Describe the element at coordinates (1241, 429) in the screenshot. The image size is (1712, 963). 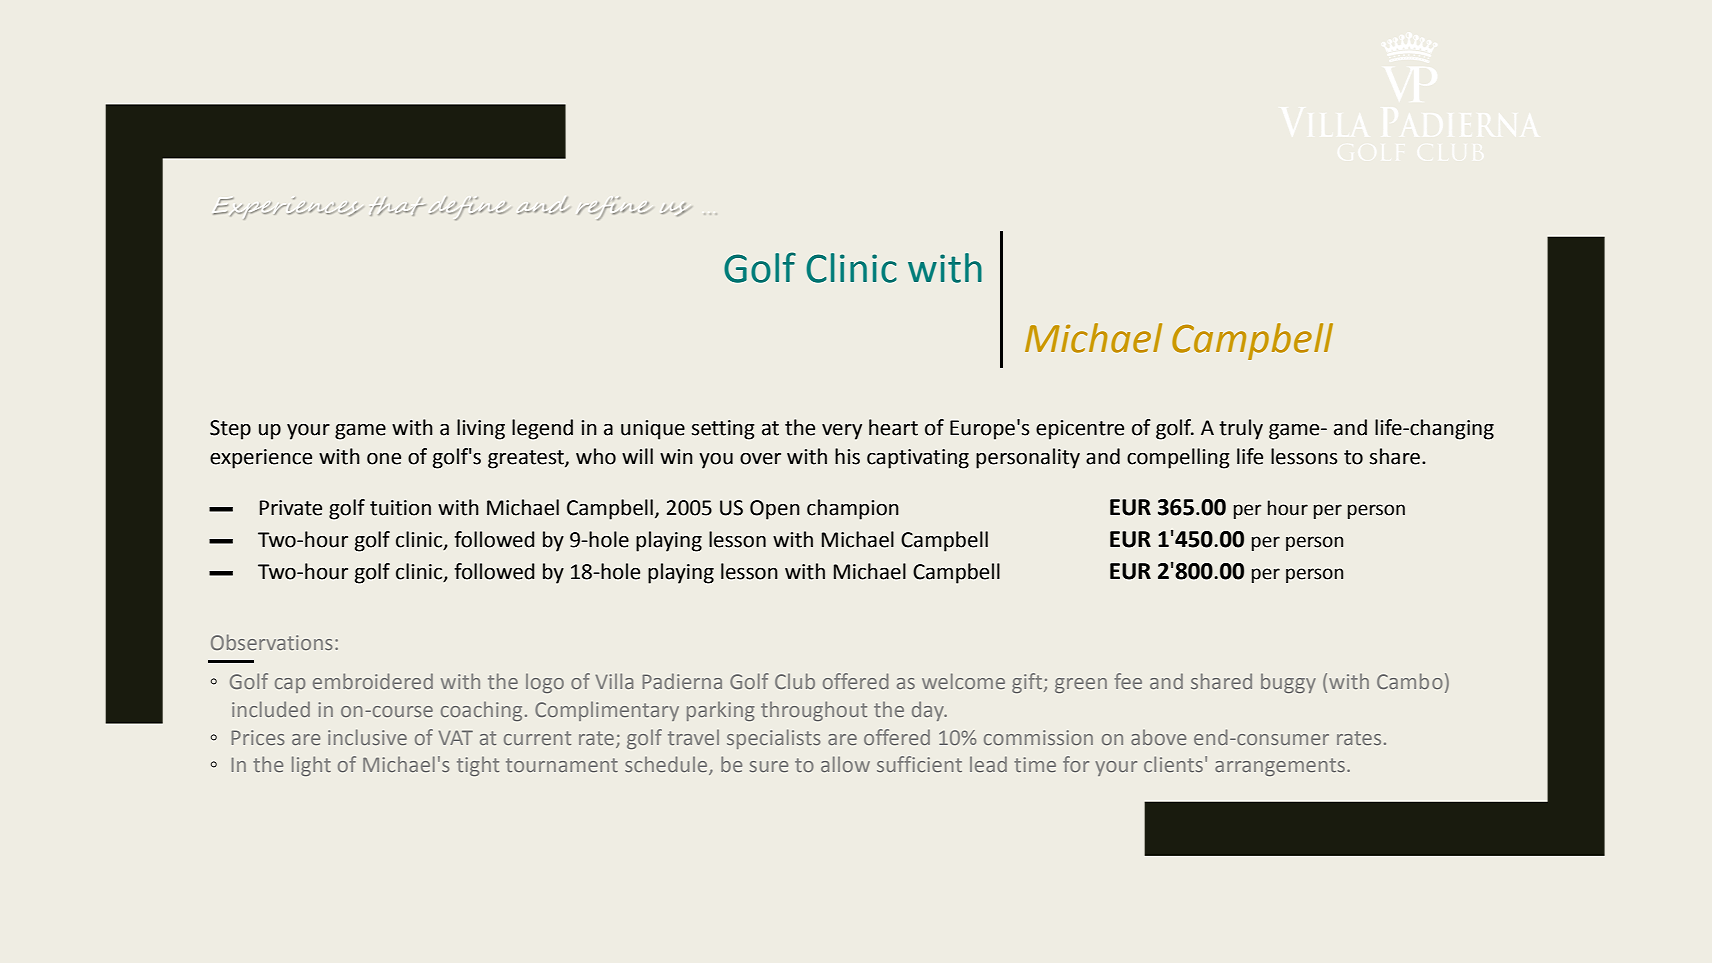
I see `truly` at that location.
